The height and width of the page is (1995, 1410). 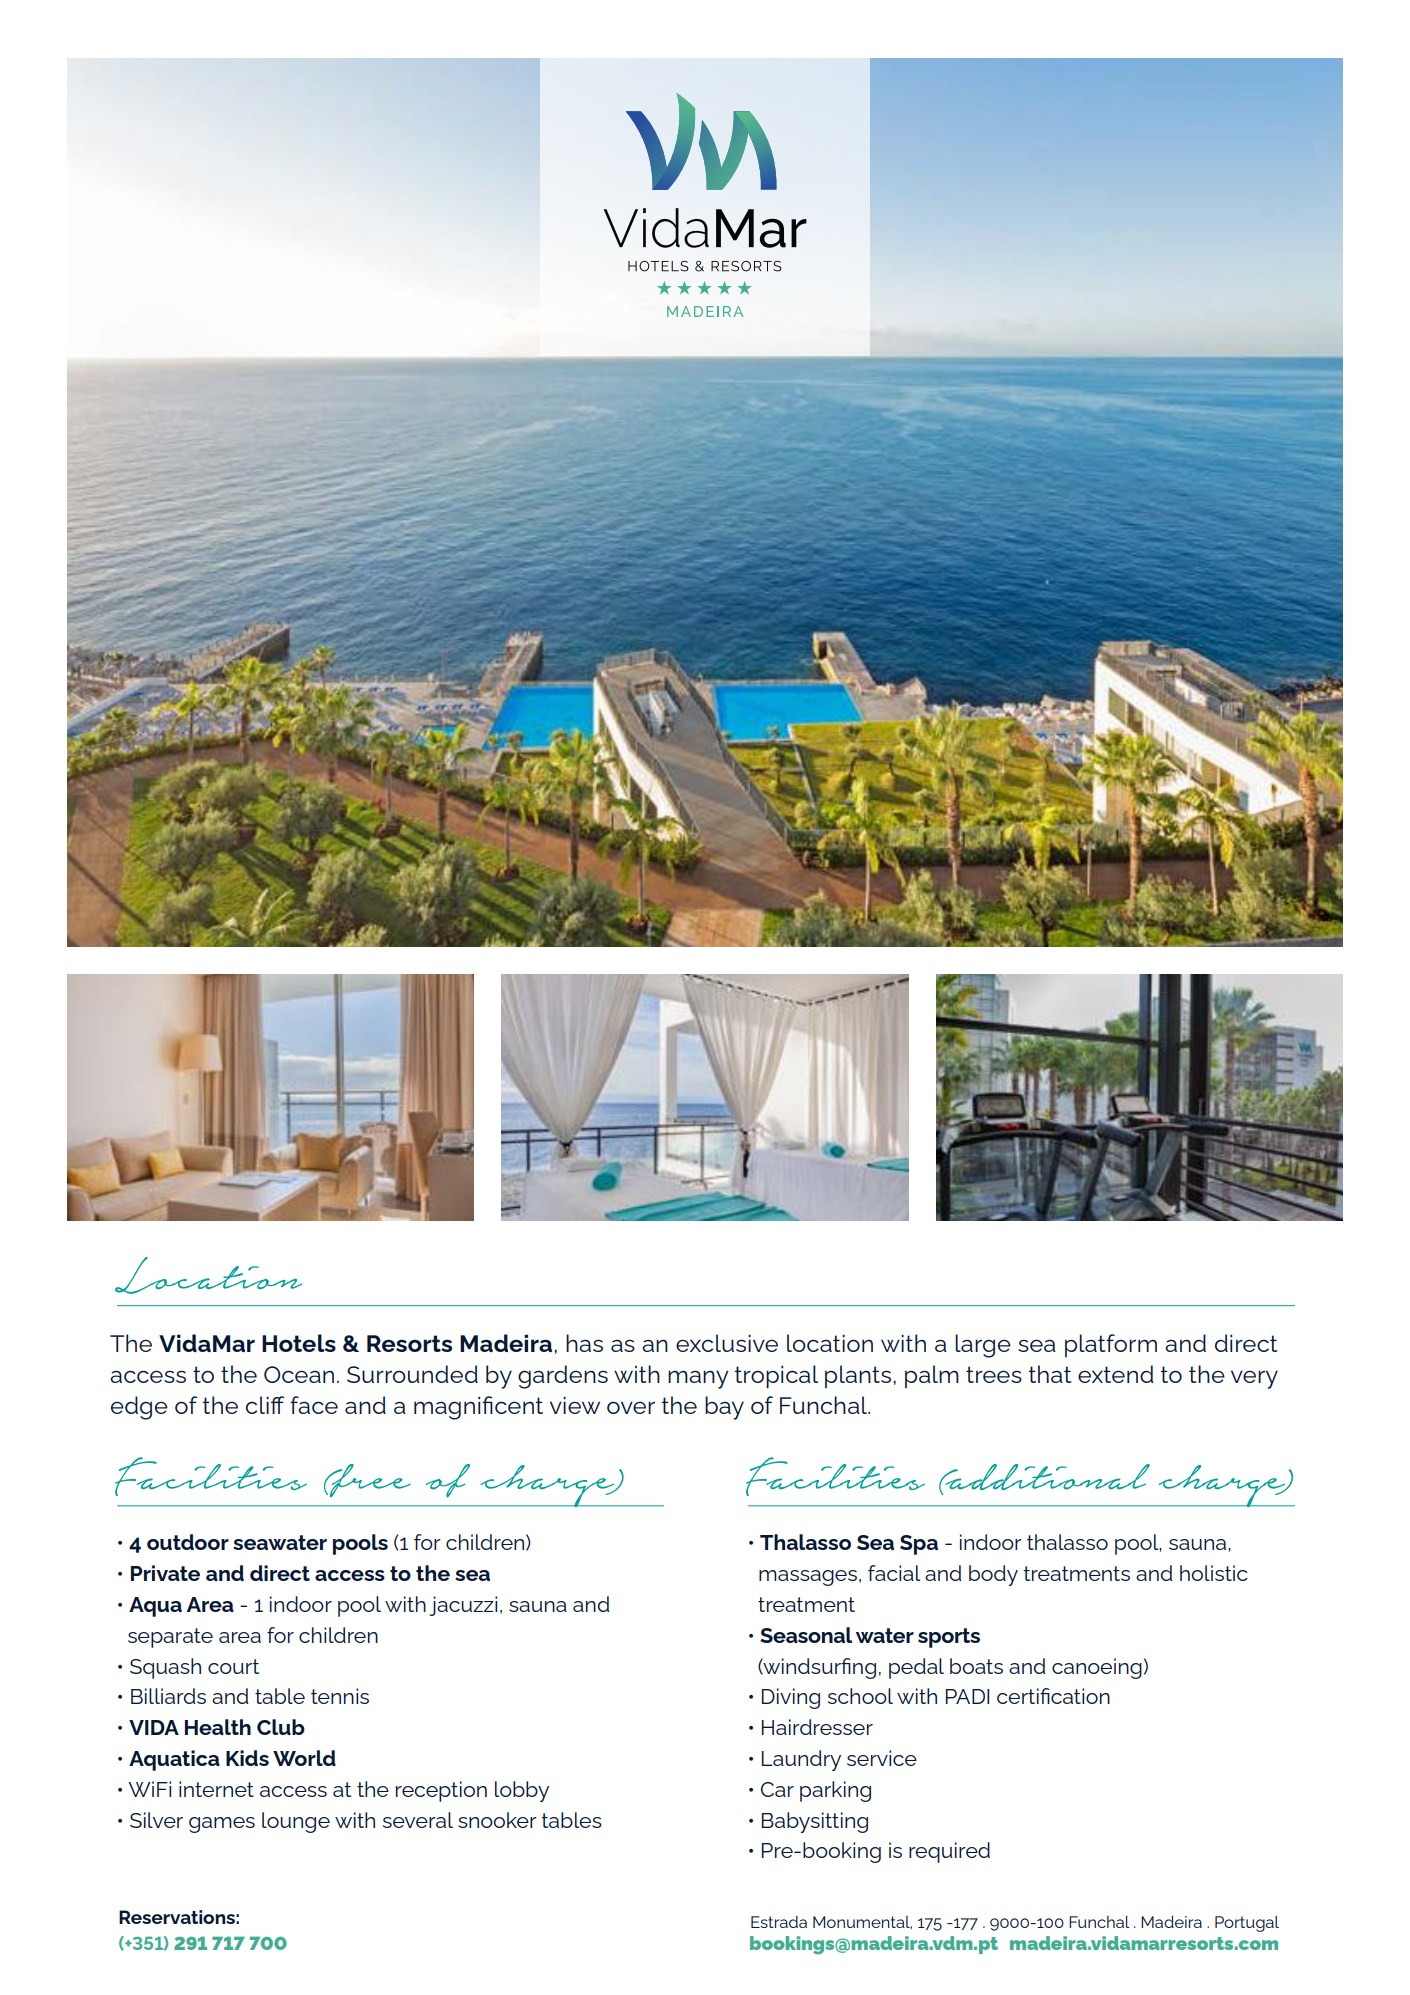 I want to click on Ocean, so click(x=299, y=1374).
